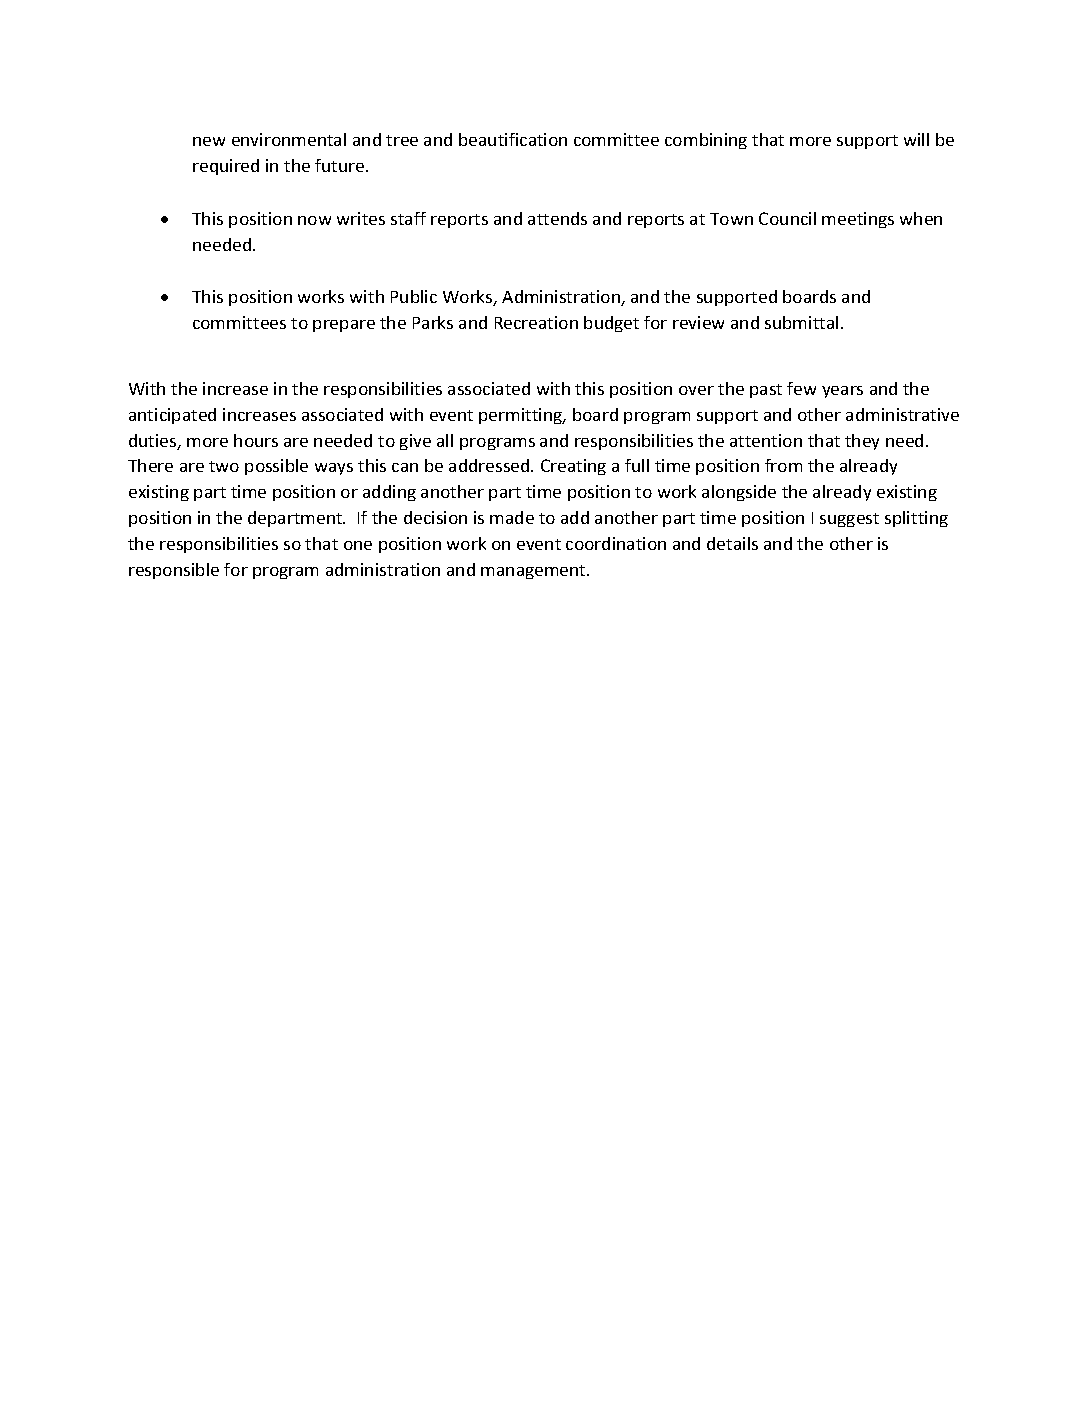  Describe the element at coordinates (801, 388) in the screenshot. I see `few` at that location.
